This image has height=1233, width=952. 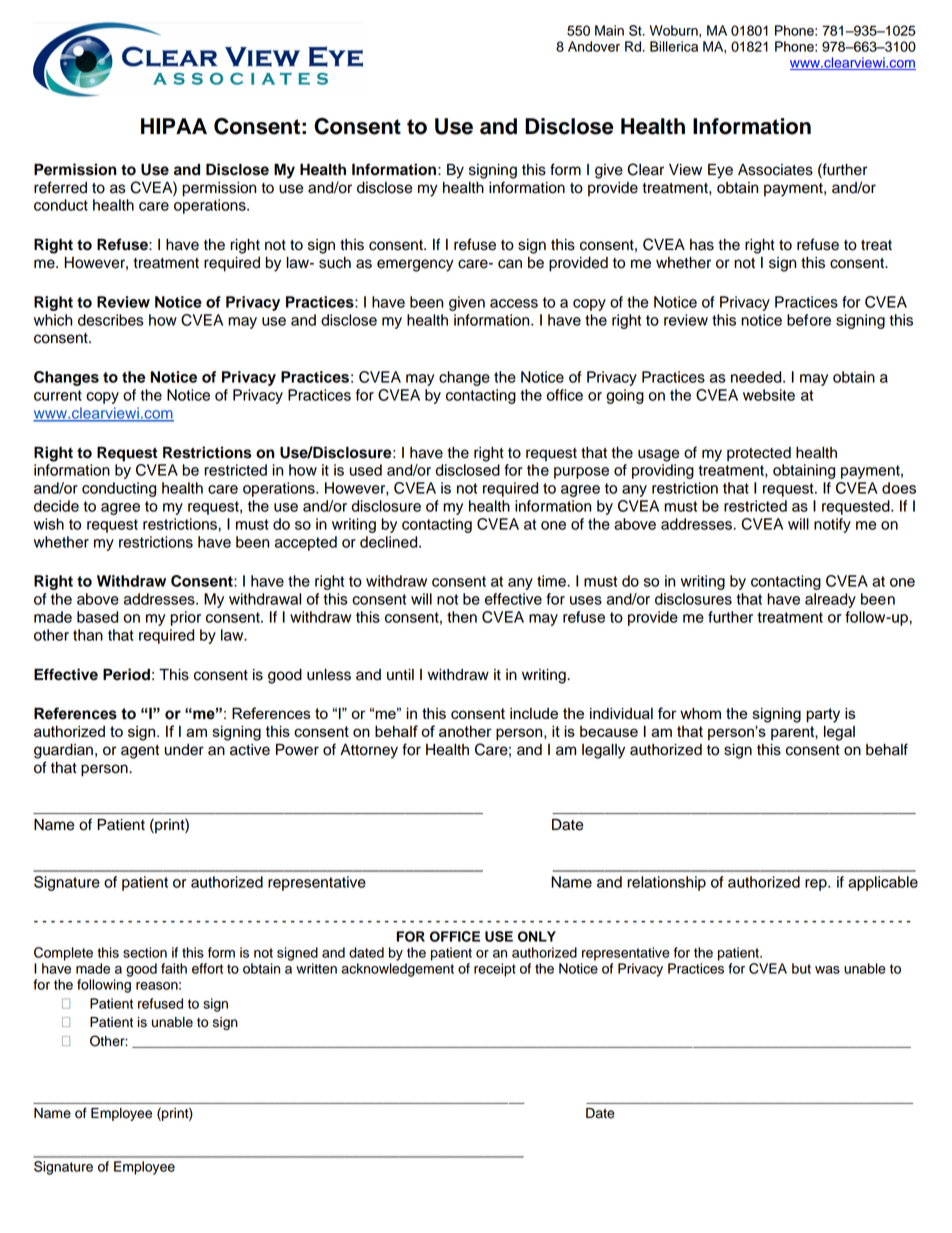 What do you see at coordinates (609, 30) in the image?
I see `Main` at bounding box center [609, 30].
